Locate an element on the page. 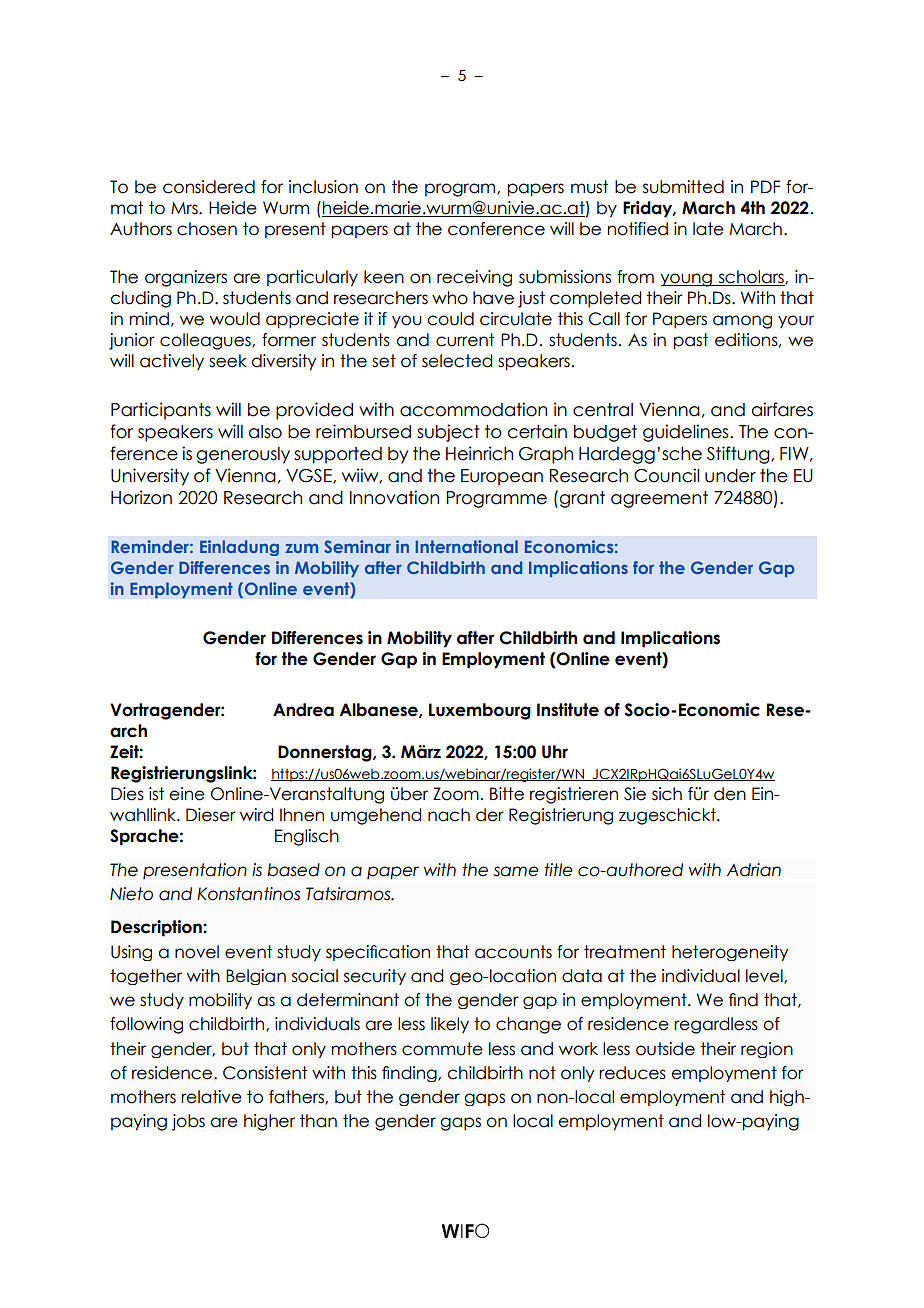 The image size is (924, 1308). International is located at coordinates (467, 546).
